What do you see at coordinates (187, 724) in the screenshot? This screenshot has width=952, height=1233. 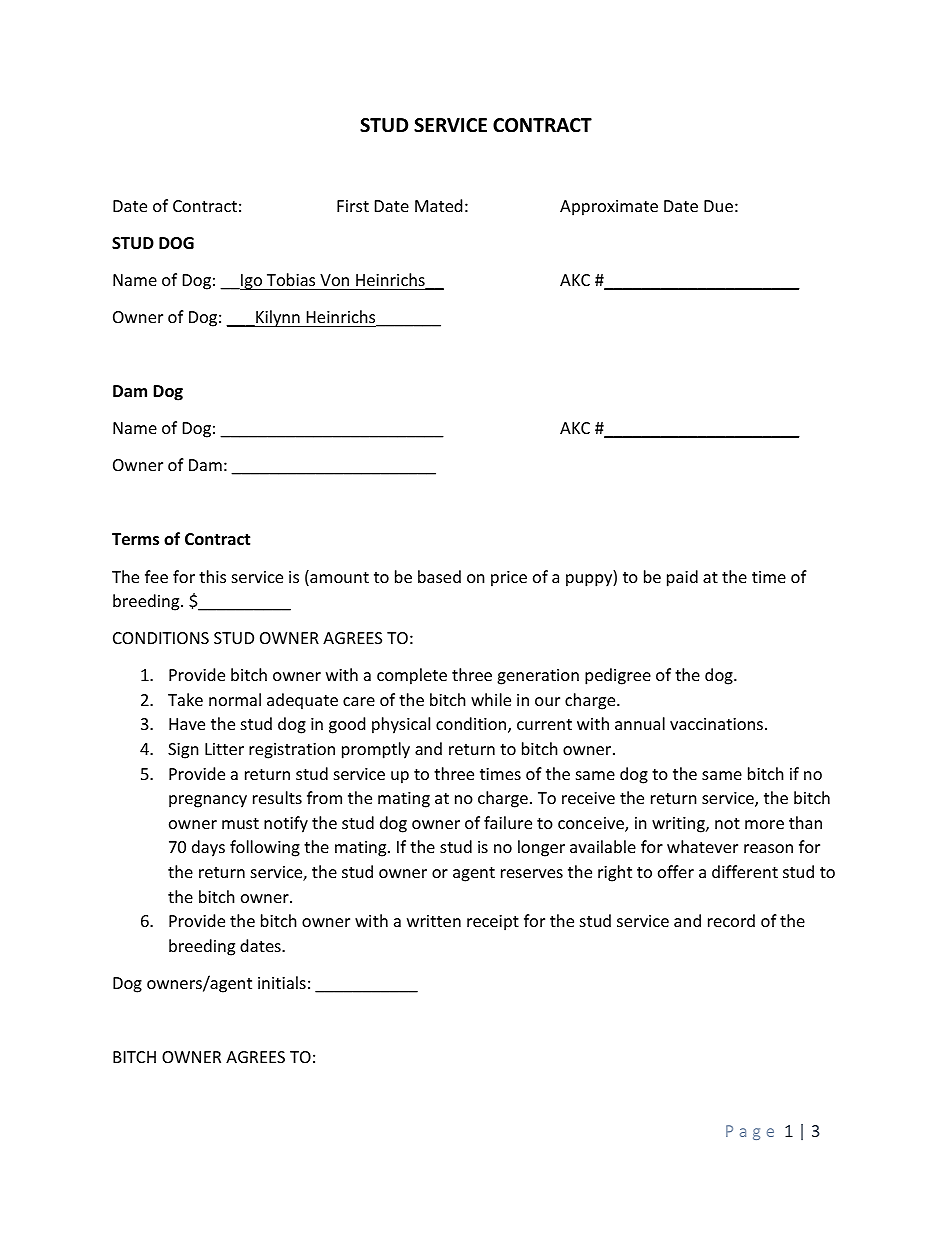 I see `Have` at bounding box center [187, 724].
